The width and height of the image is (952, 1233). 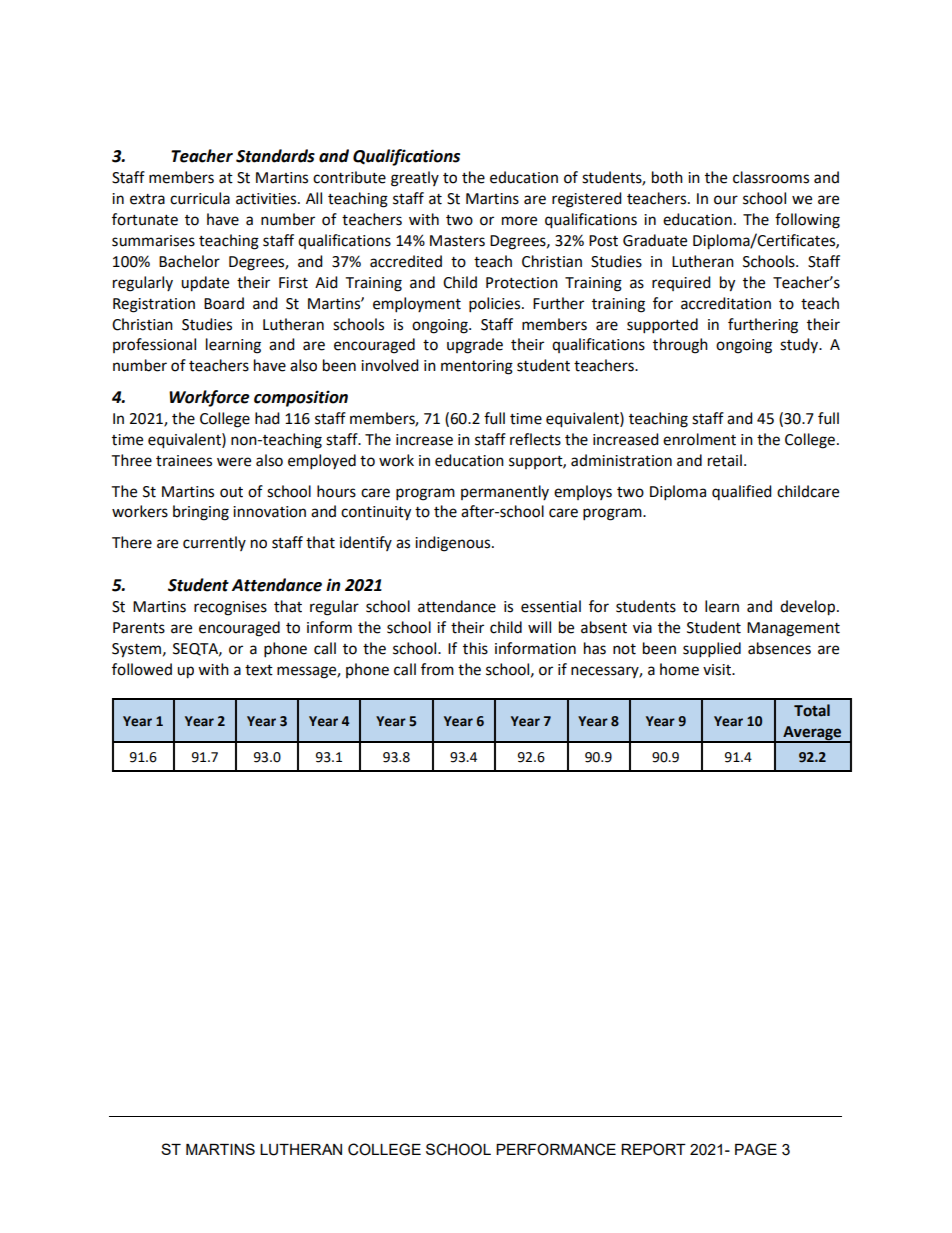 I want to click on REPORT, so click(x=653, y=1149).
